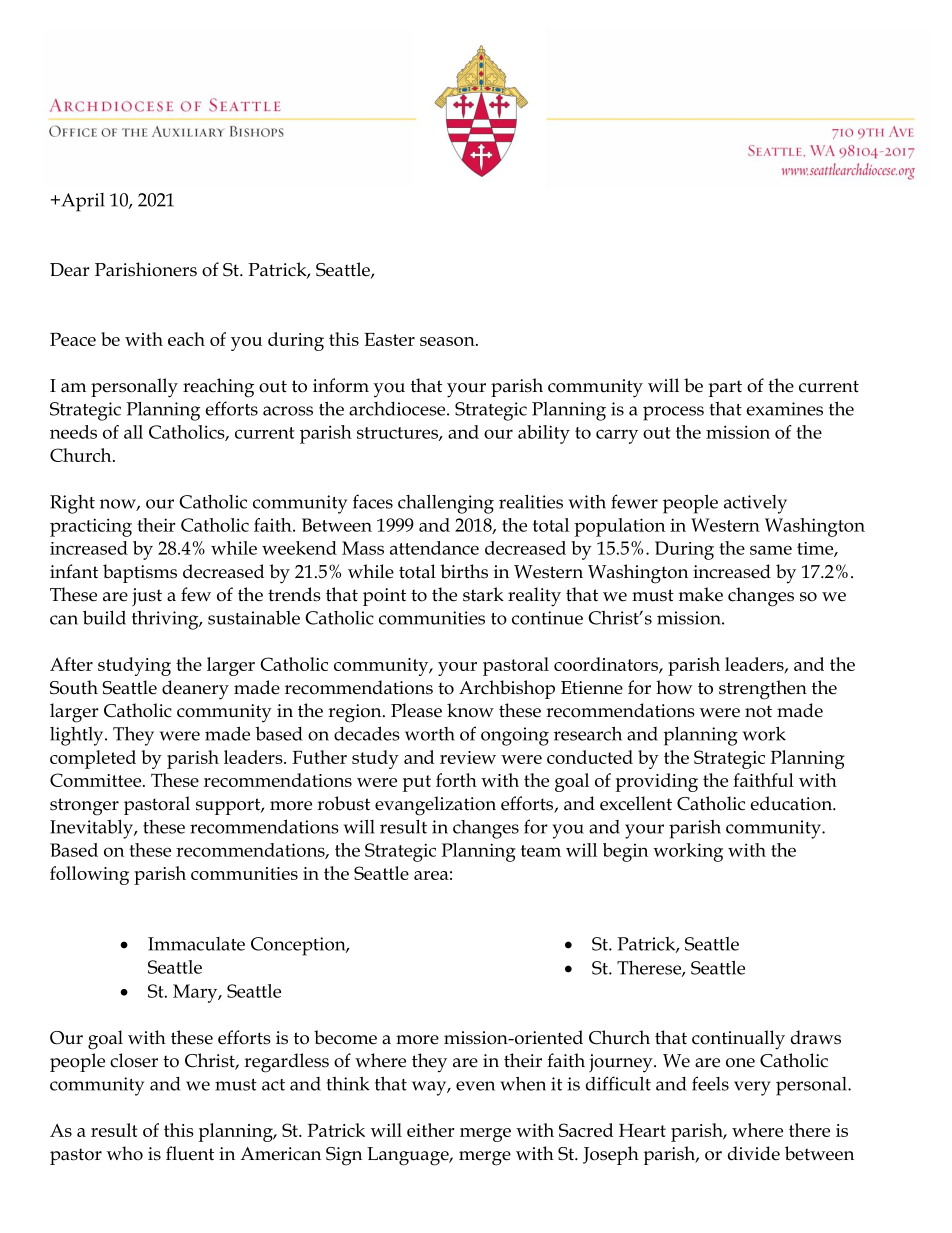 The width and height of the screenshot is (952, 1233). I want to click on needs, so click(73, 432).
